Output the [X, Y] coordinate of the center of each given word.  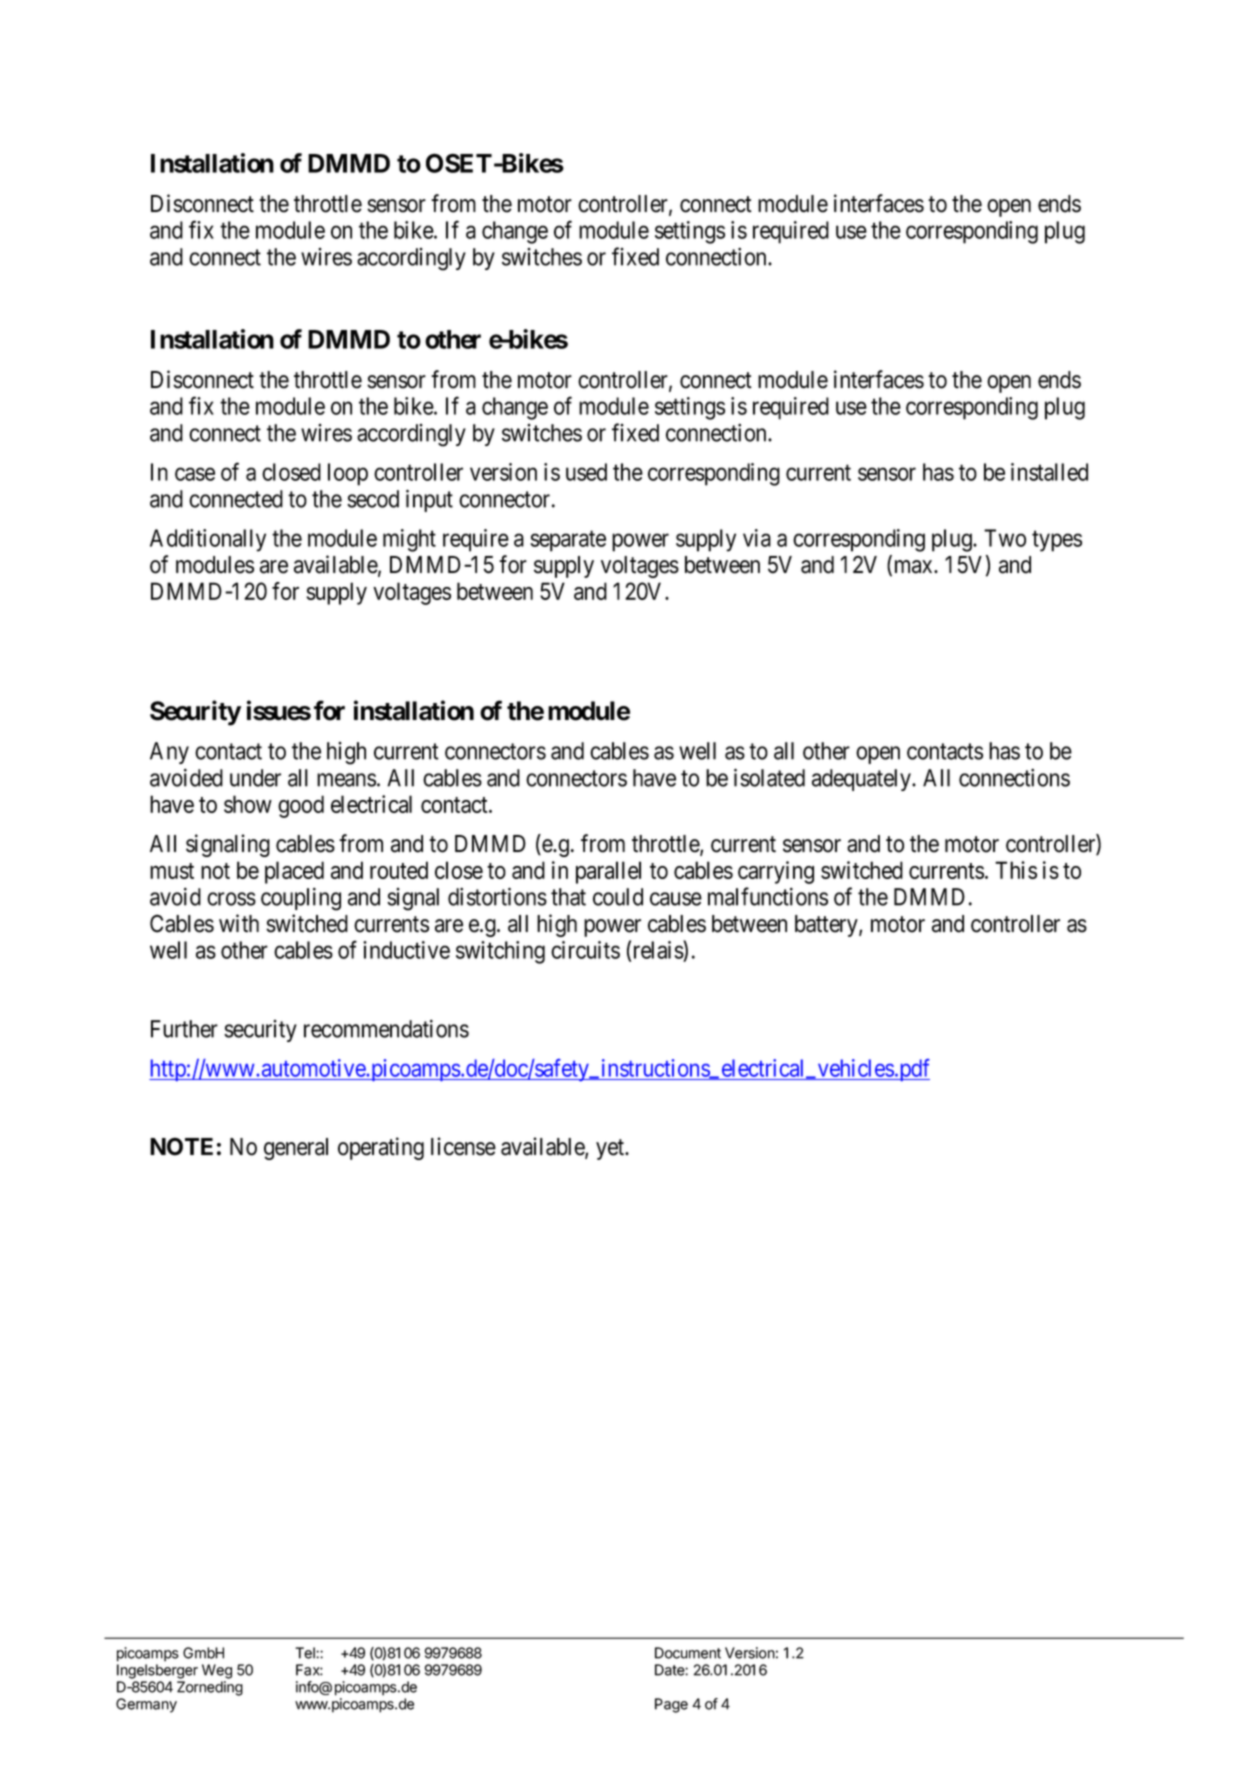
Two [1005, 538]
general [296, 1149]
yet [611, 1149]
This [1016, 870]
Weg [217, 1671]
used [586, 472]
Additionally [208, 540]
